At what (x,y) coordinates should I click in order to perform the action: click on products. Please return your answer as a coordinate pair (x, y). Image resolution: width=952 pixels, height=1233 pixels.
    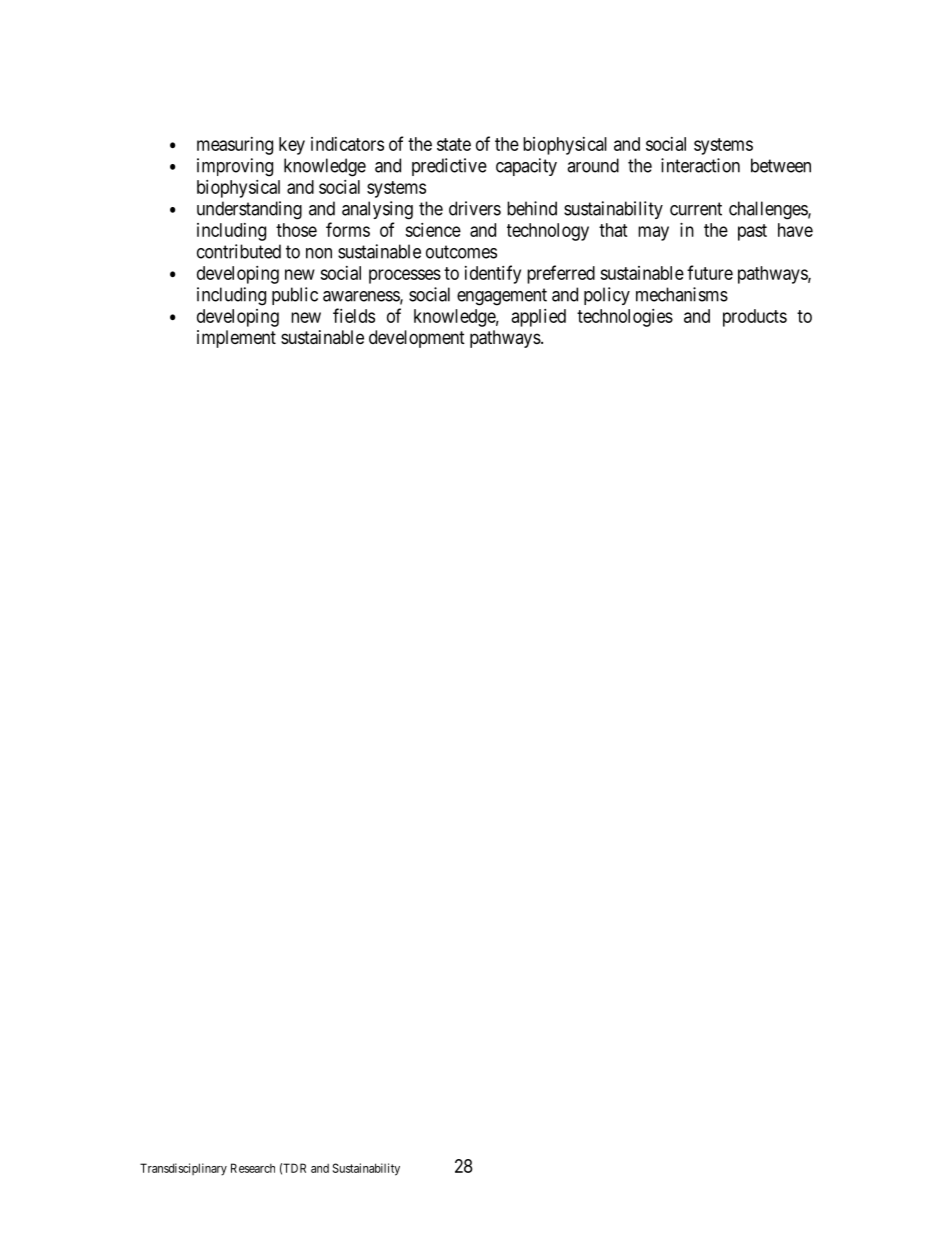
    Looking at the image, I should click on (755, 318).
